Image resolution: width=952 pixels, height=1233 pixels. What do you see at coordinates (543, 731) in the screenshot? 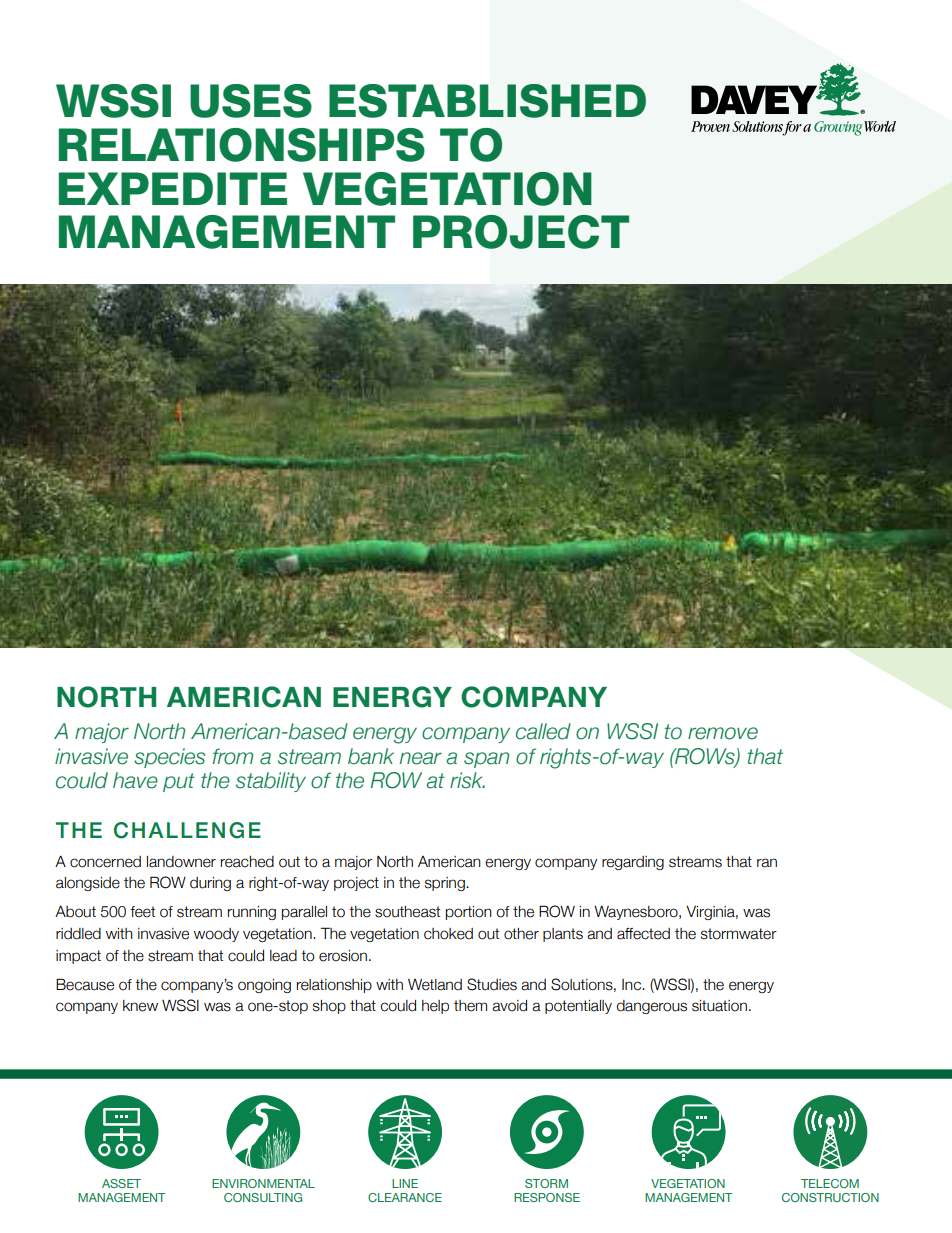
I see `called` at bounding box center [543, 731].
